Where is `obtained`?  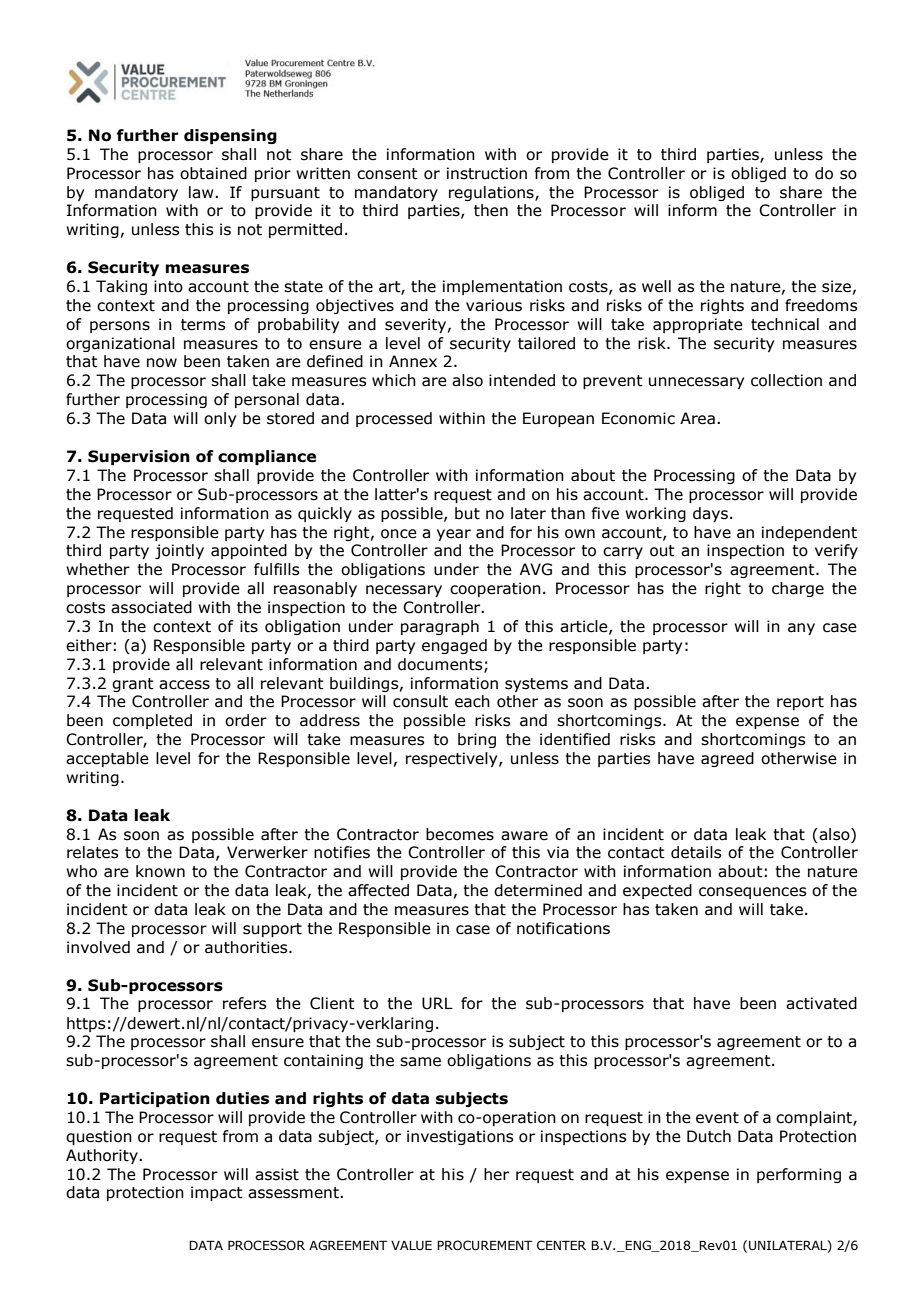
obtained is located at coordinates (213, 173).
